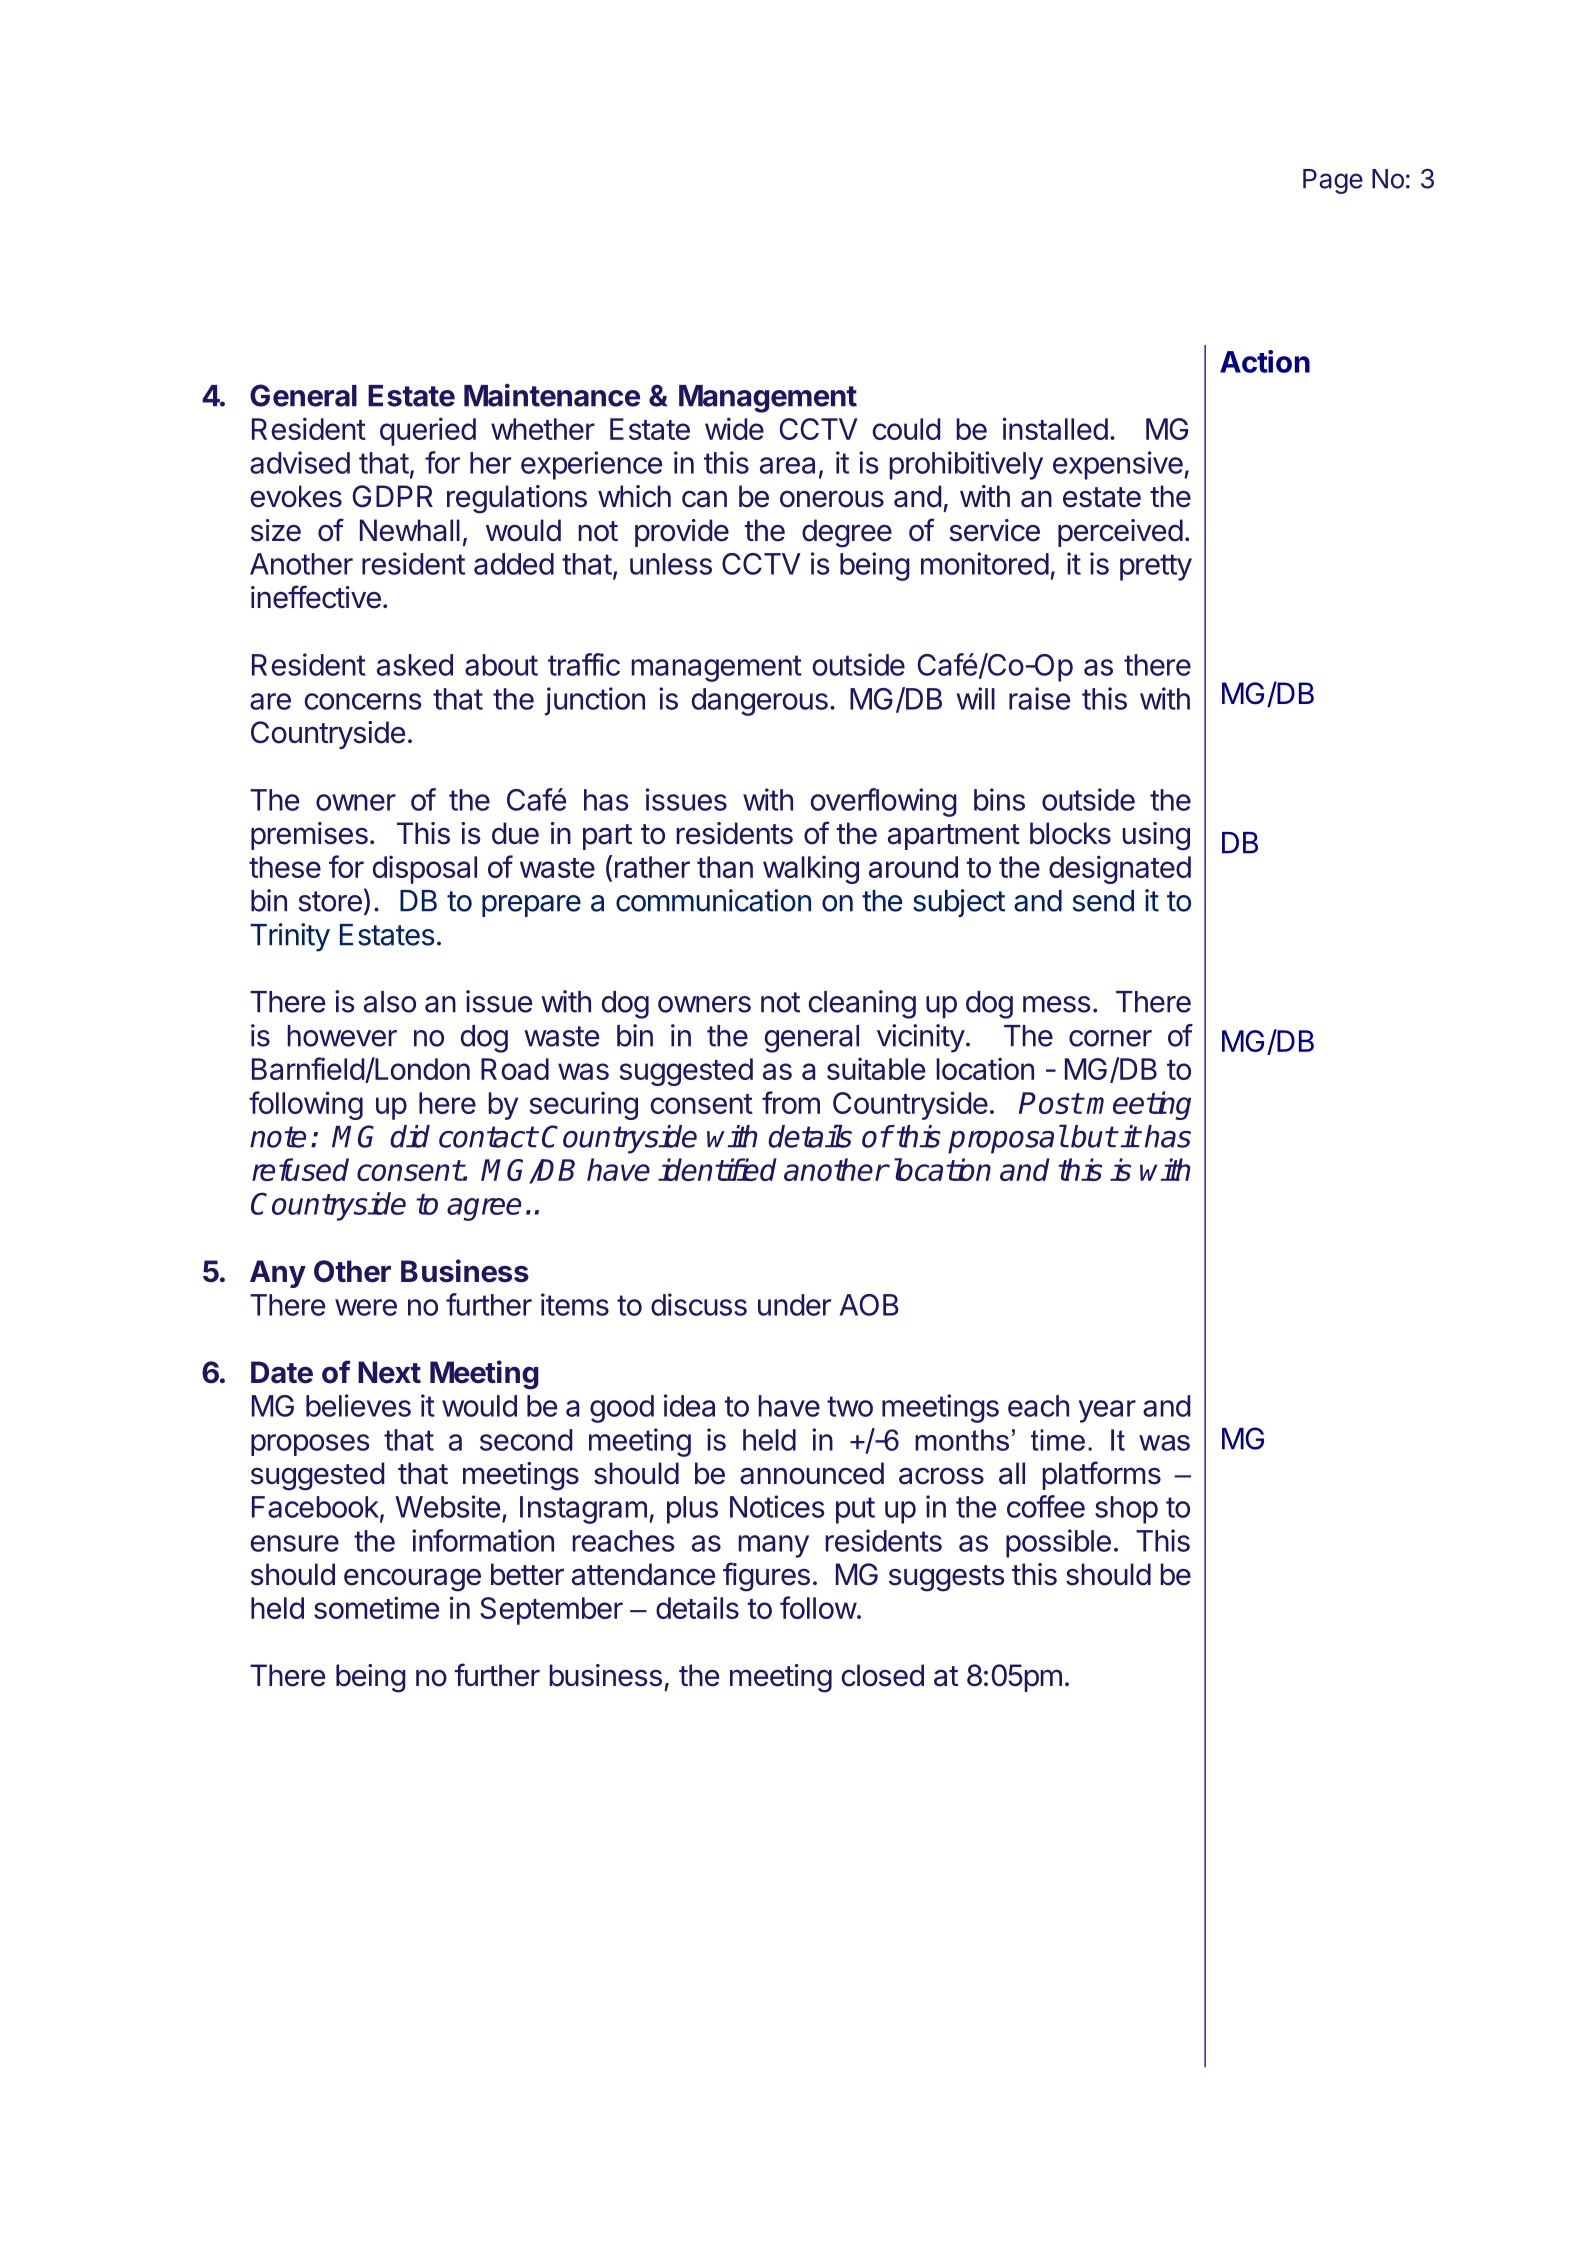  What do you see at coordinates (1126, 1510) in the document?
I see `shop` at bounding box center [1126, 1510].
